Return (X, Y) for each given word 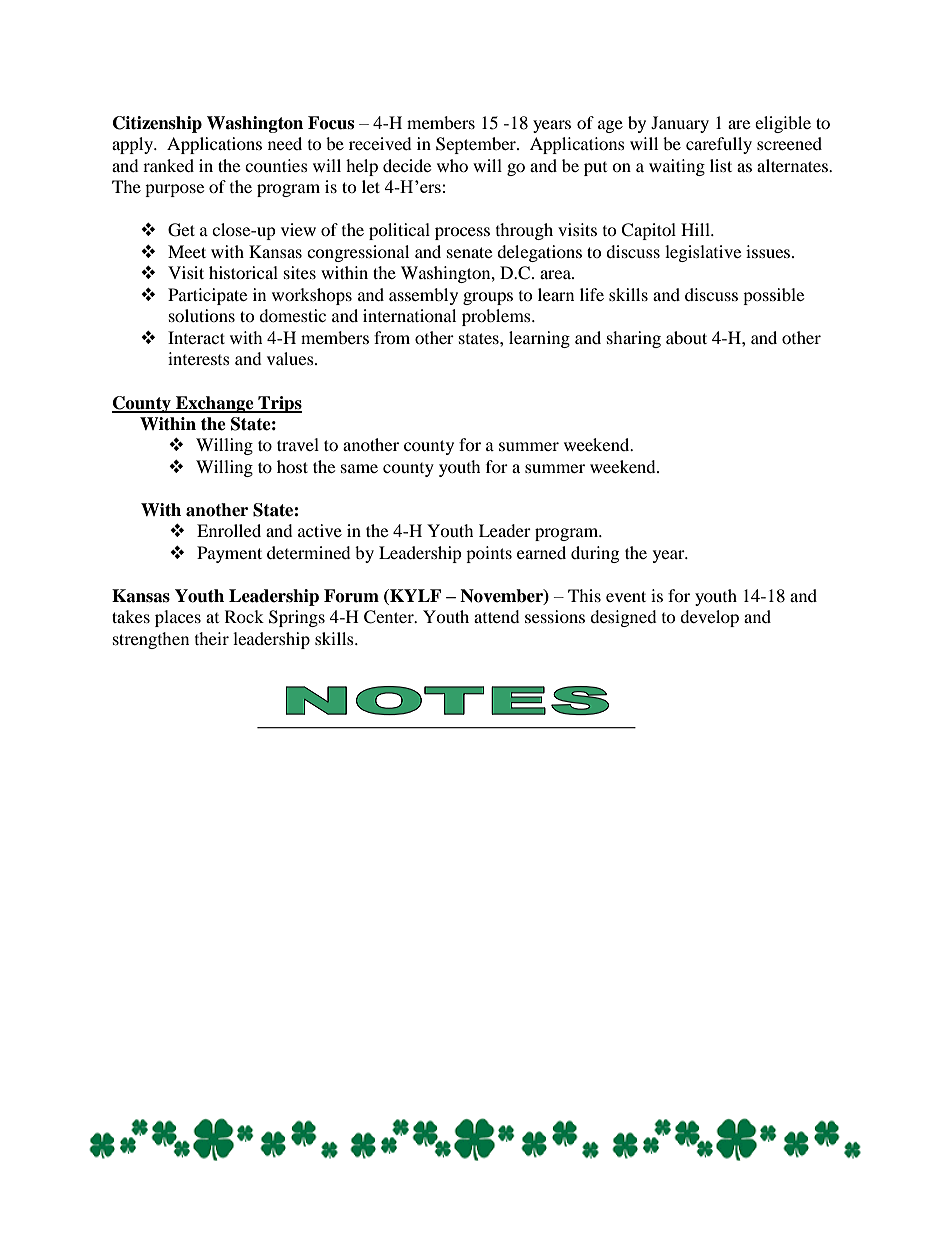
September (477, 145)
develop (709, 618)
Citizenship (157, 124)
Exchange (215, 404)
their (212, 638)
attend (497, 616)
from (392, 337)
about (686, 337)
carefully (719, 145)
